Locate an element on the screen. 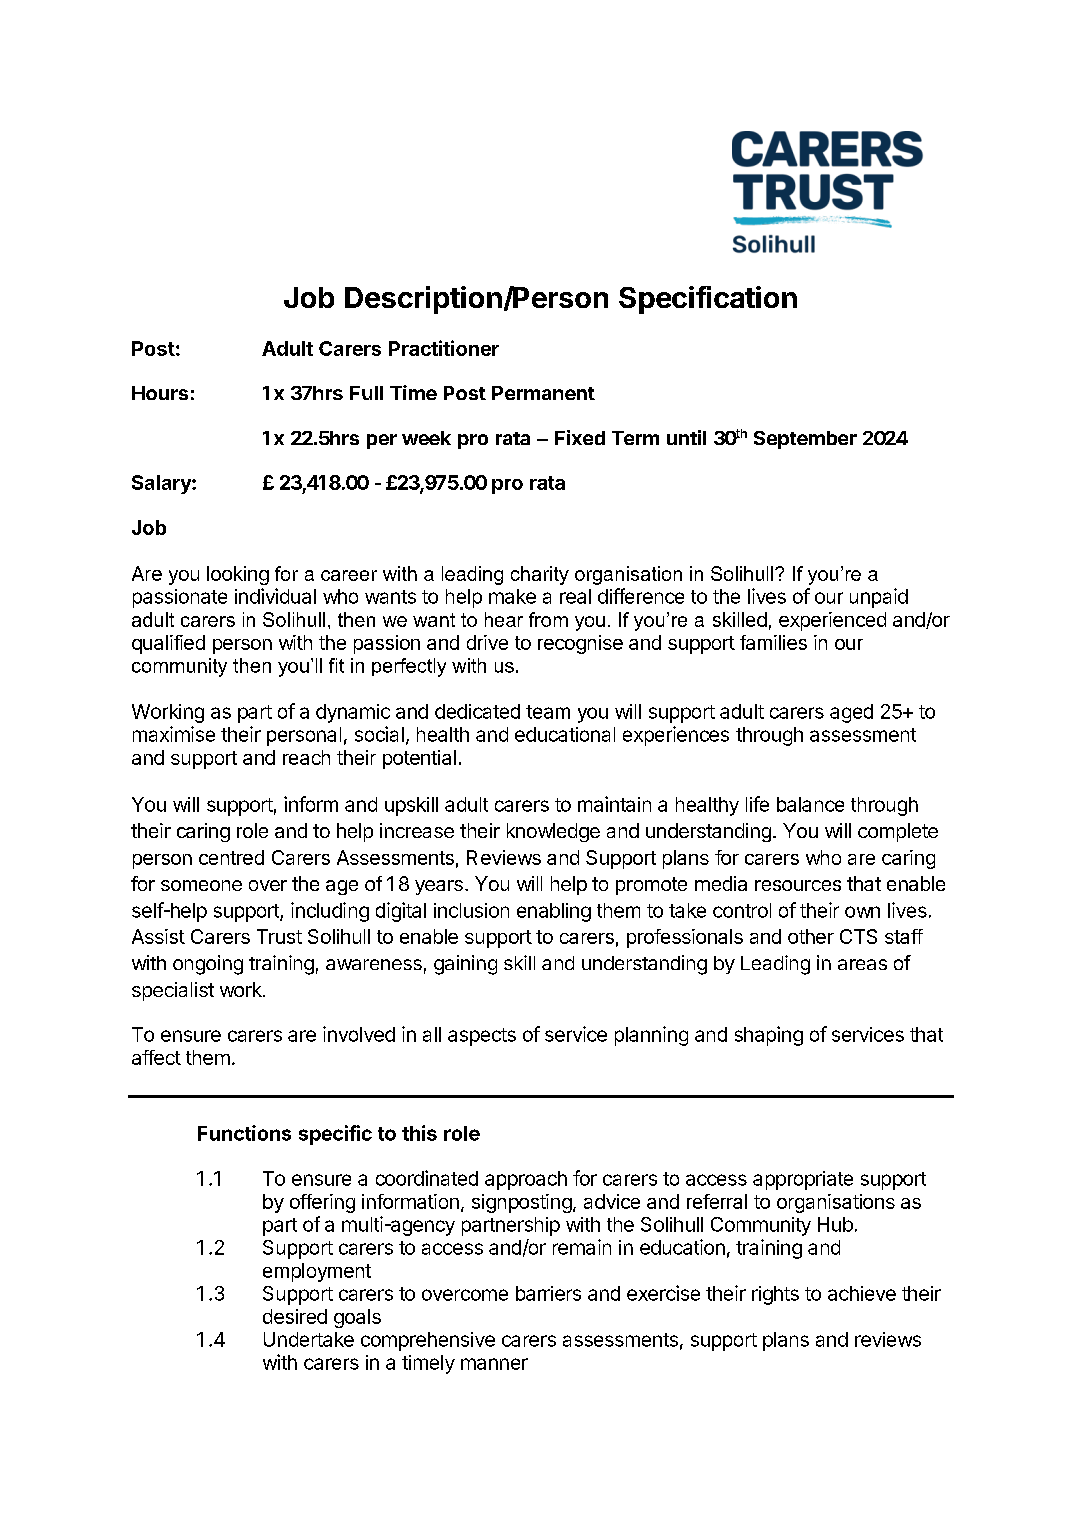 The height and width of the screenshot is (1530, 1082). shaping is located at coordinates (769, 1036).
